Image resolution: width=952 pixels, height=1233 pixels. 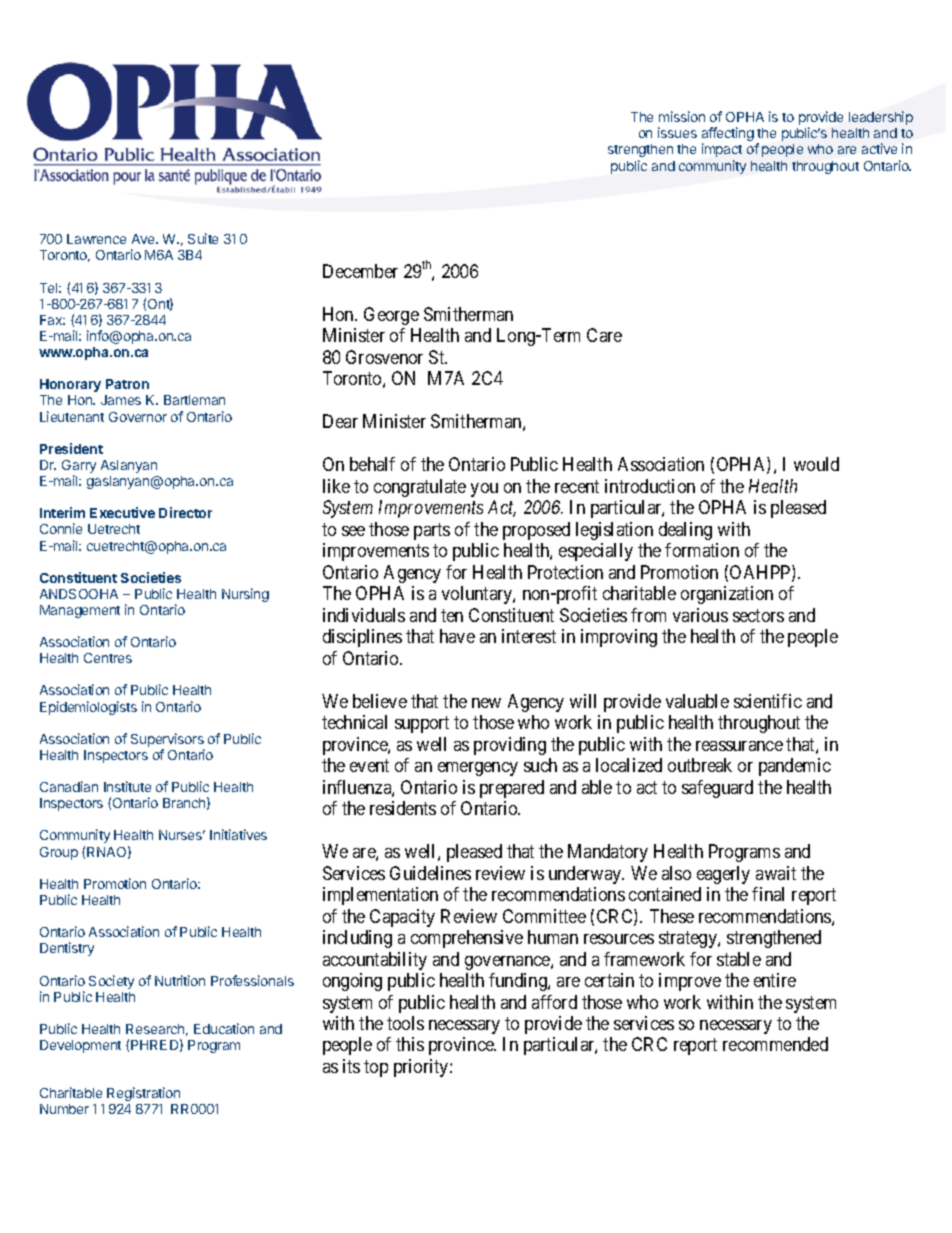 What do you see at coordinates (138, 417) in the screenshot?
I see `Governor` at bounding box center [138, 417].
